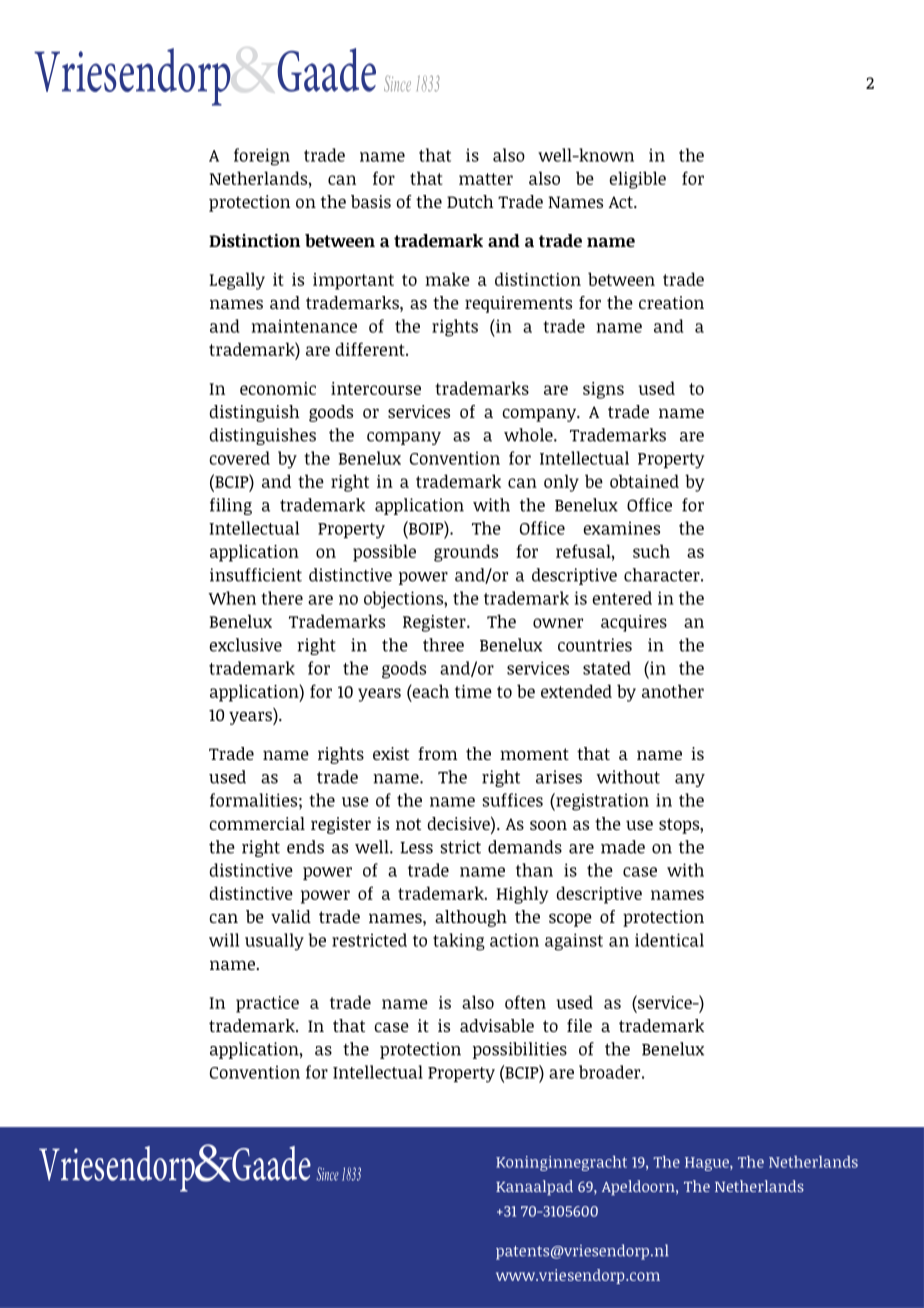  Describe the element at coordinates (644, 481) in the image. I see `obtained` at that location.
